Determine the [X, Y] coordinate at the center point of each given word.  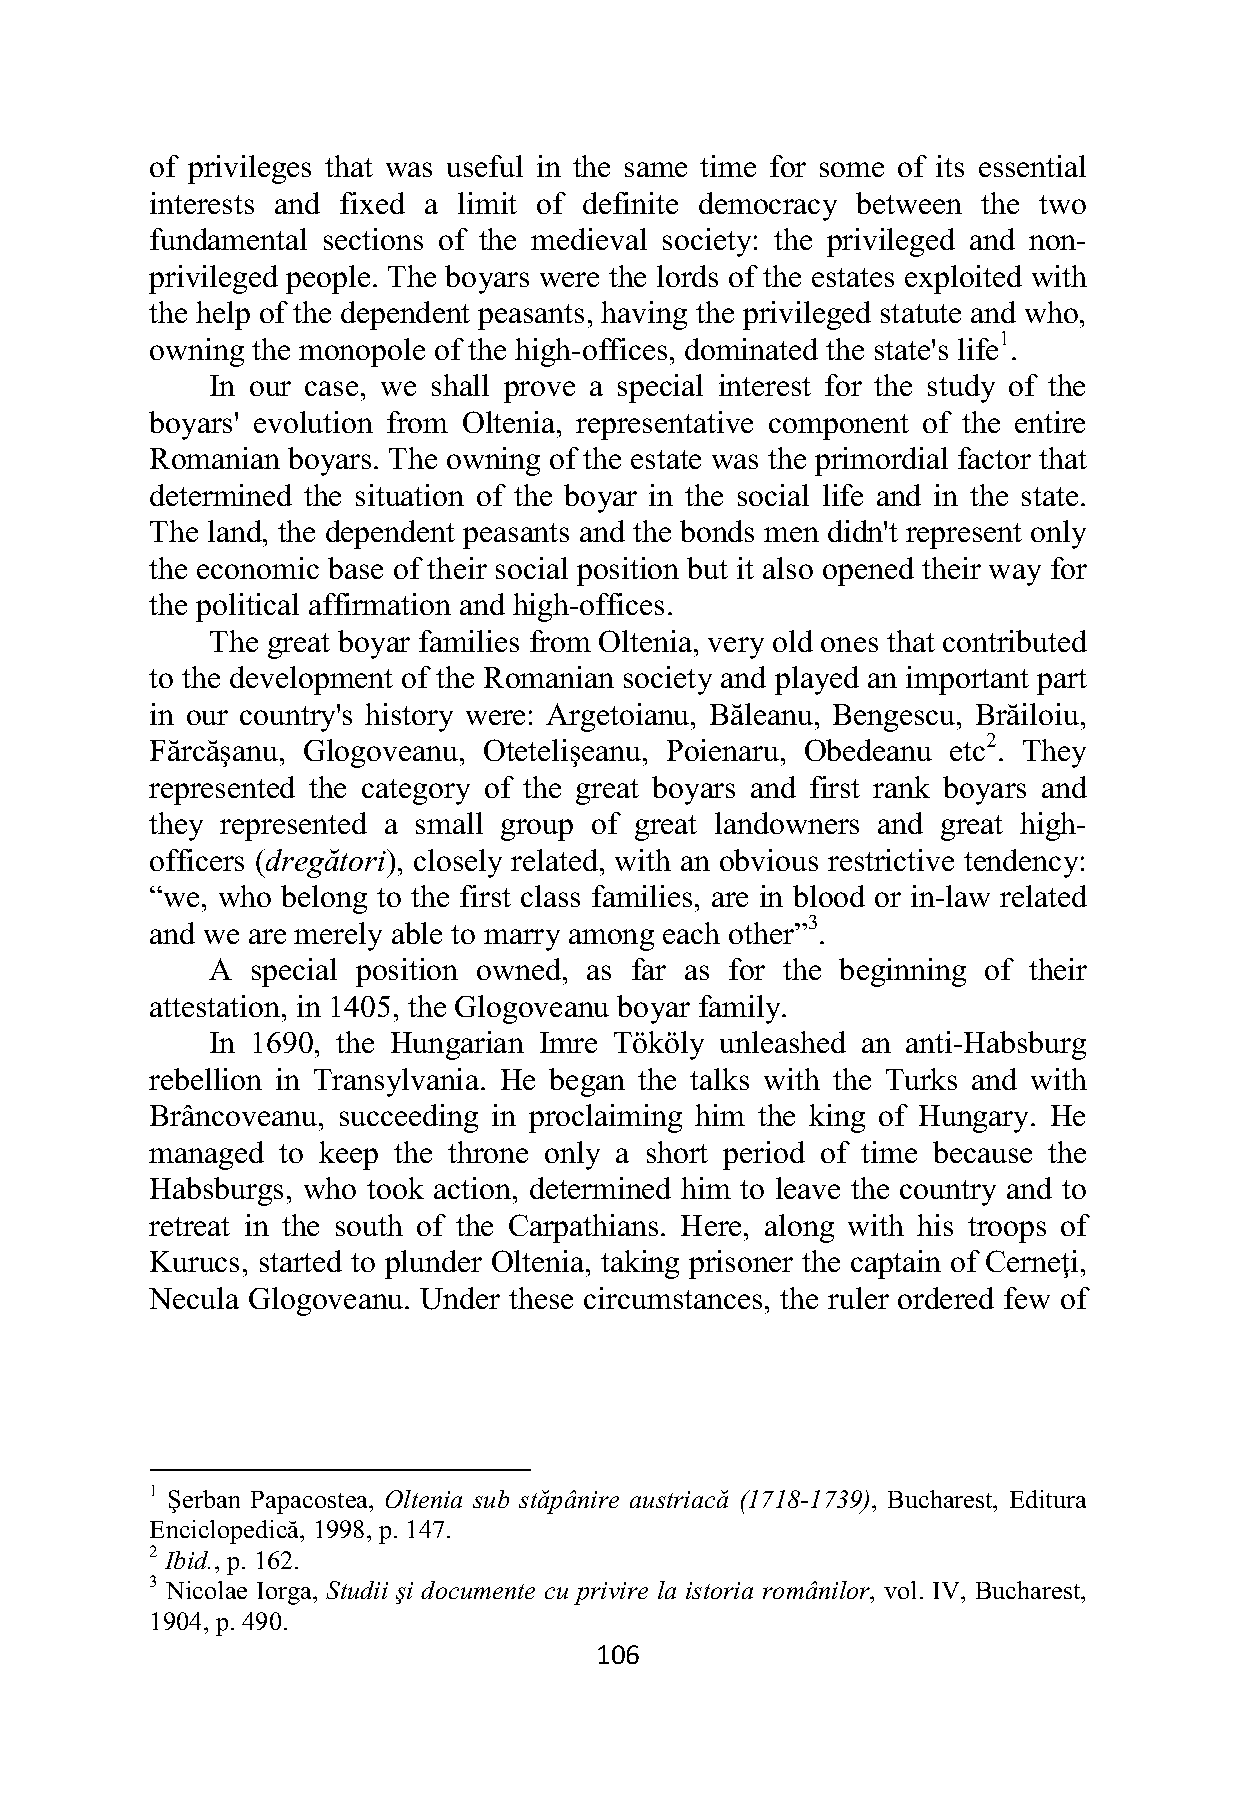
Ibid [187, 1560]
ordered [946, 1298]
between [909, 203]
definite [630, 203]
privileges [249, 169]
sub [491, 1499]
